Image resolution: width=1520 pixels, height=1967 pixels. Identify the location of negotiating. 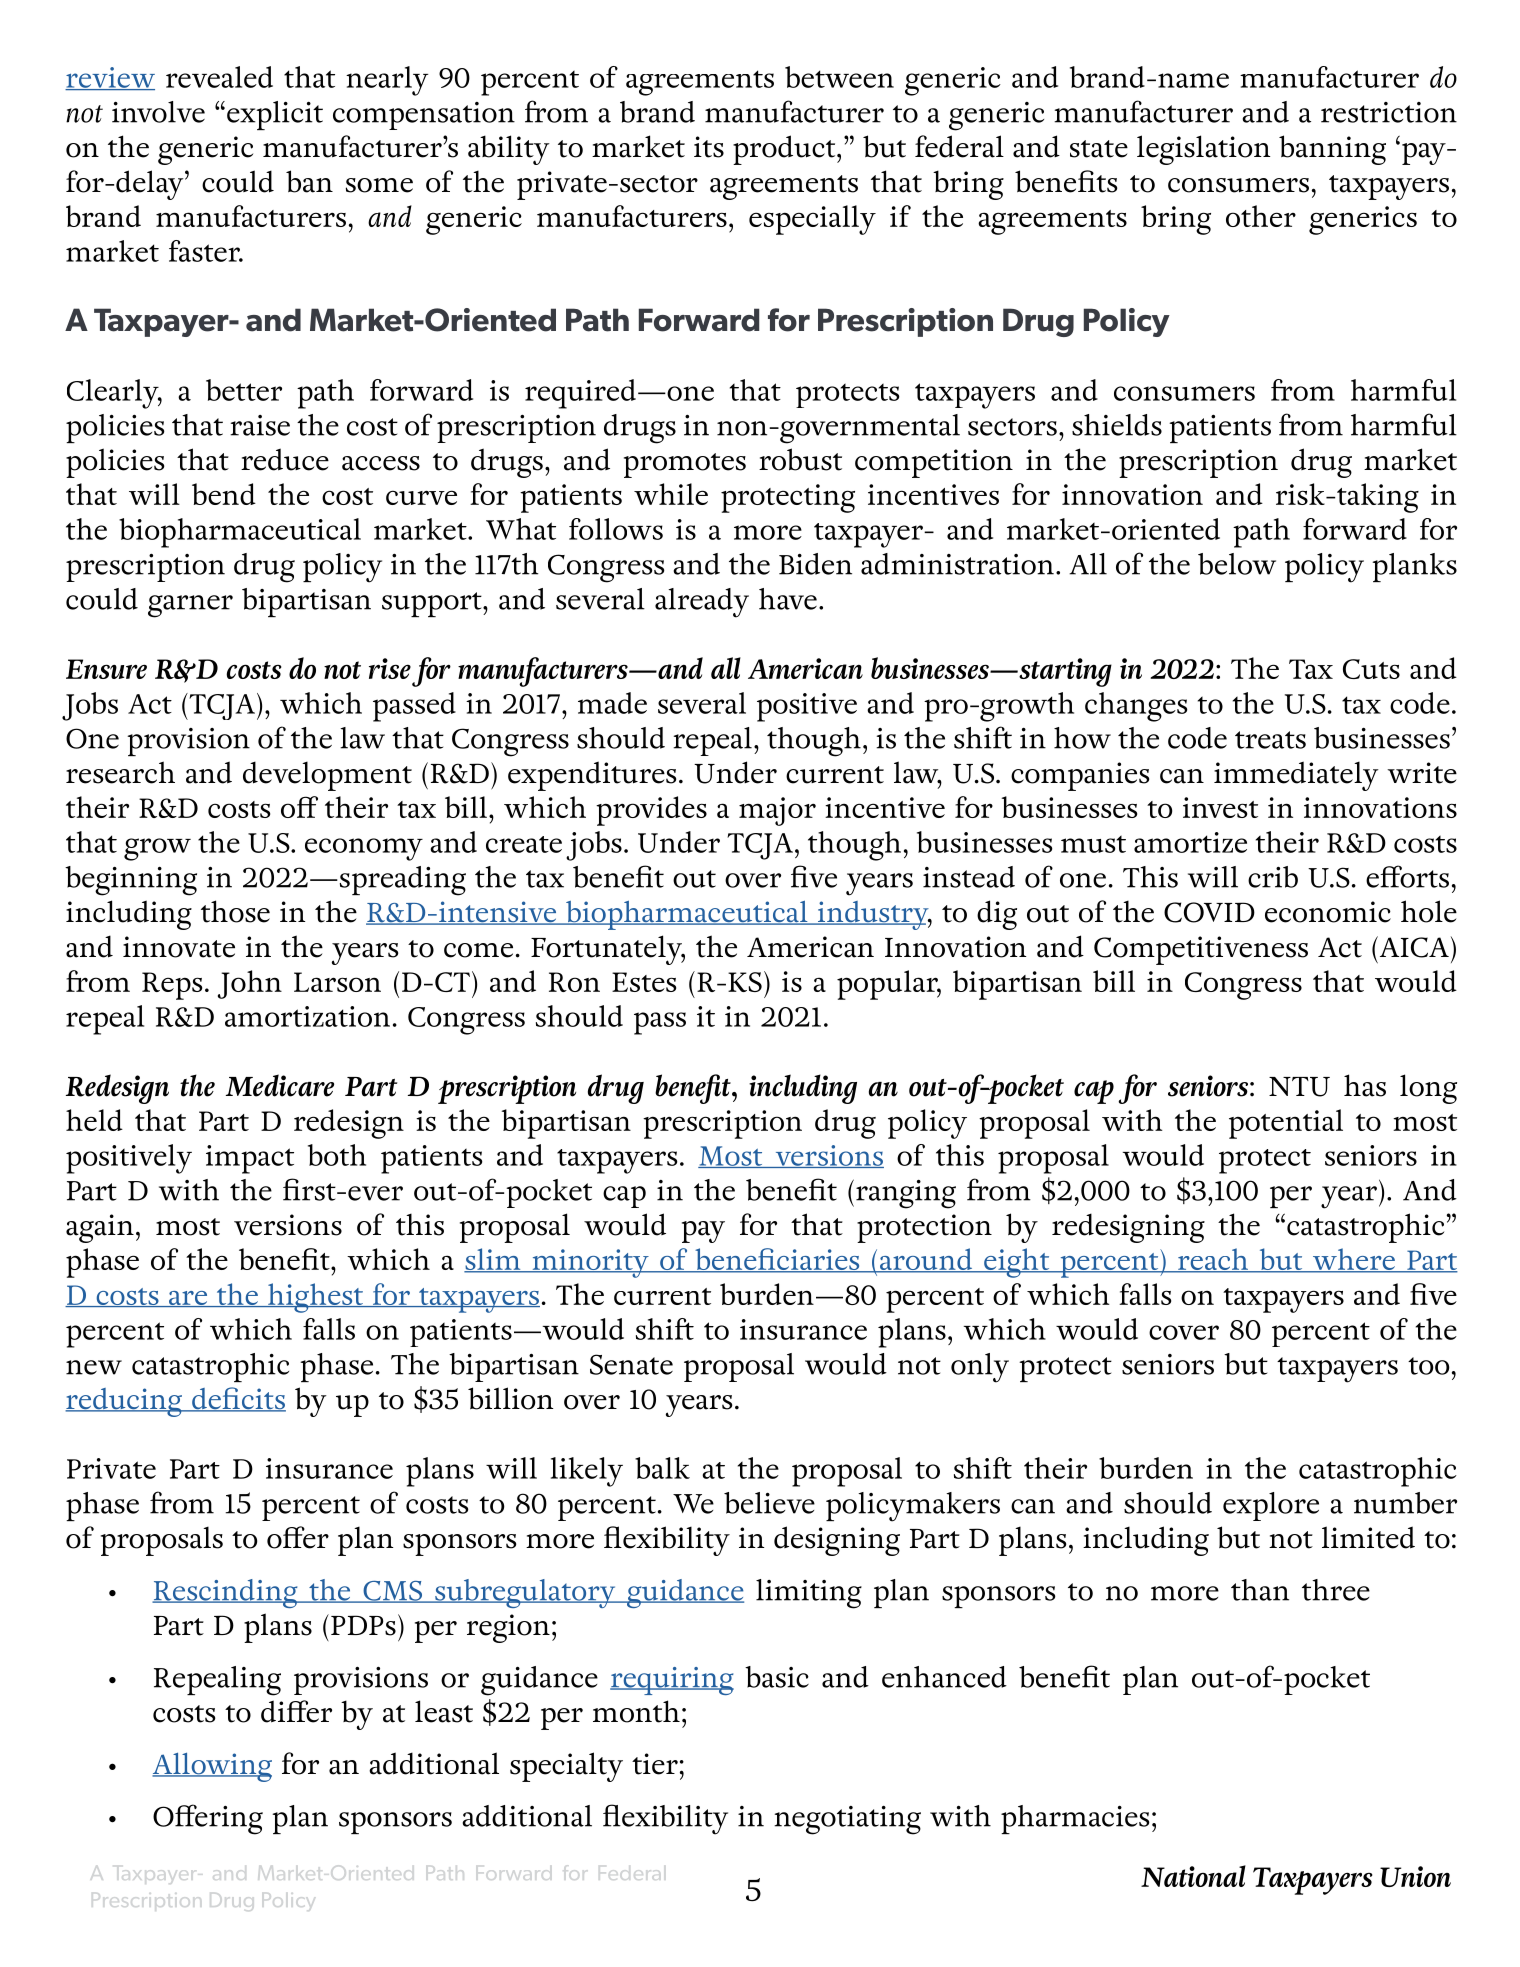
(847, 1820).
